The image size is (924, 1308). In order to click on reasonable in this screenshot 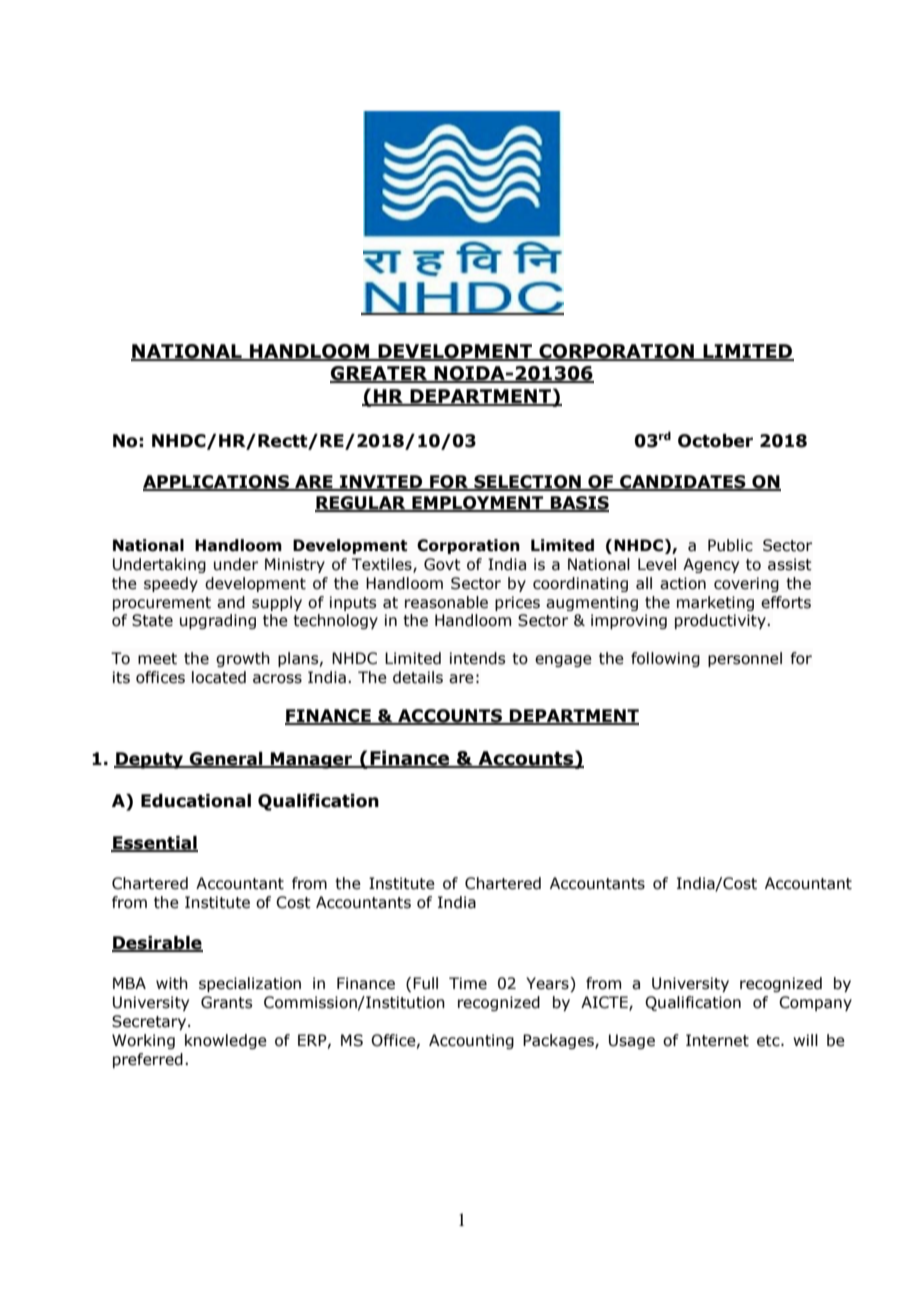, I will do `click(446, 602)`.
